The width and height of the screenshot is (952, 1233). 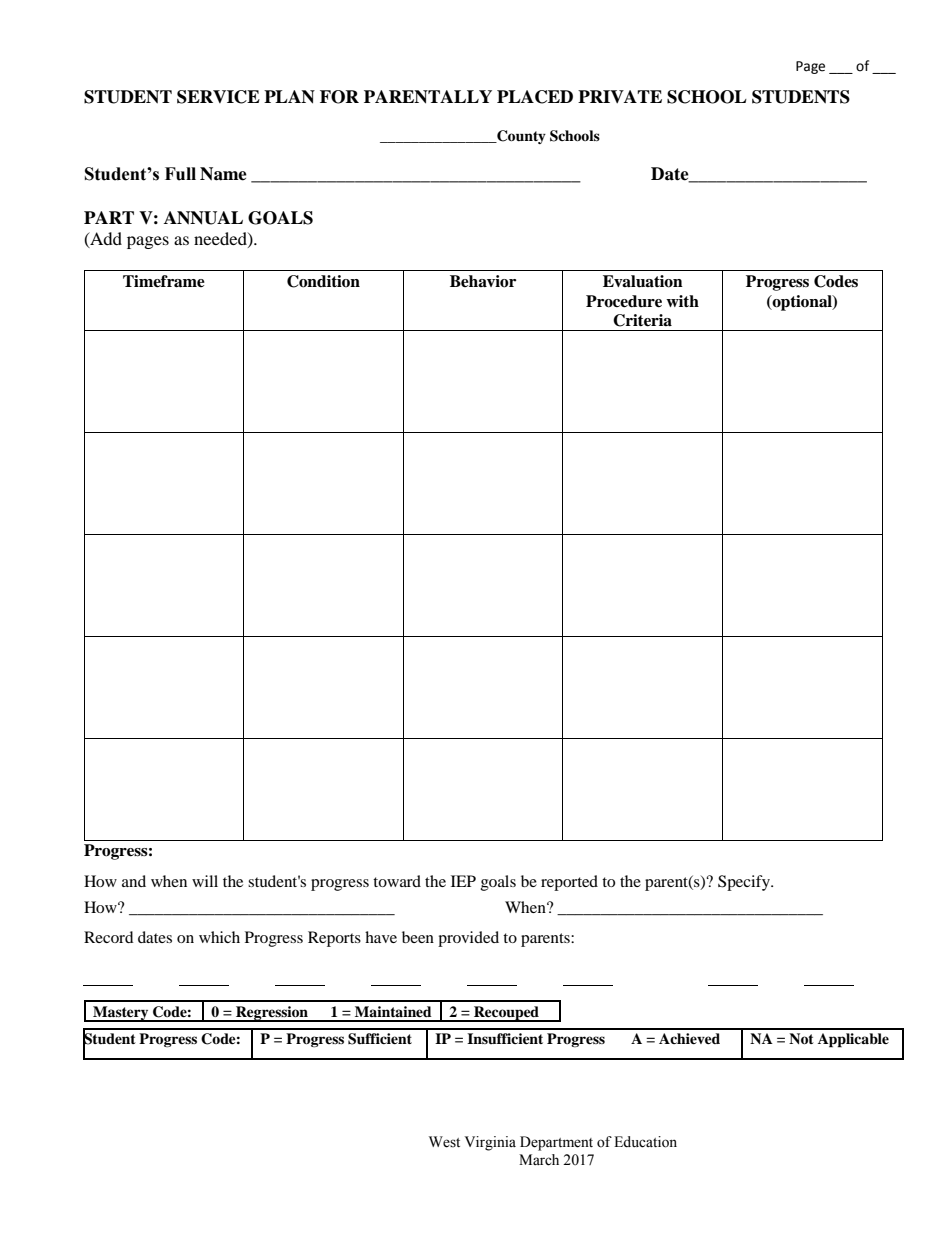 I want to click on SERVICE, so click(x=218, y=97).
